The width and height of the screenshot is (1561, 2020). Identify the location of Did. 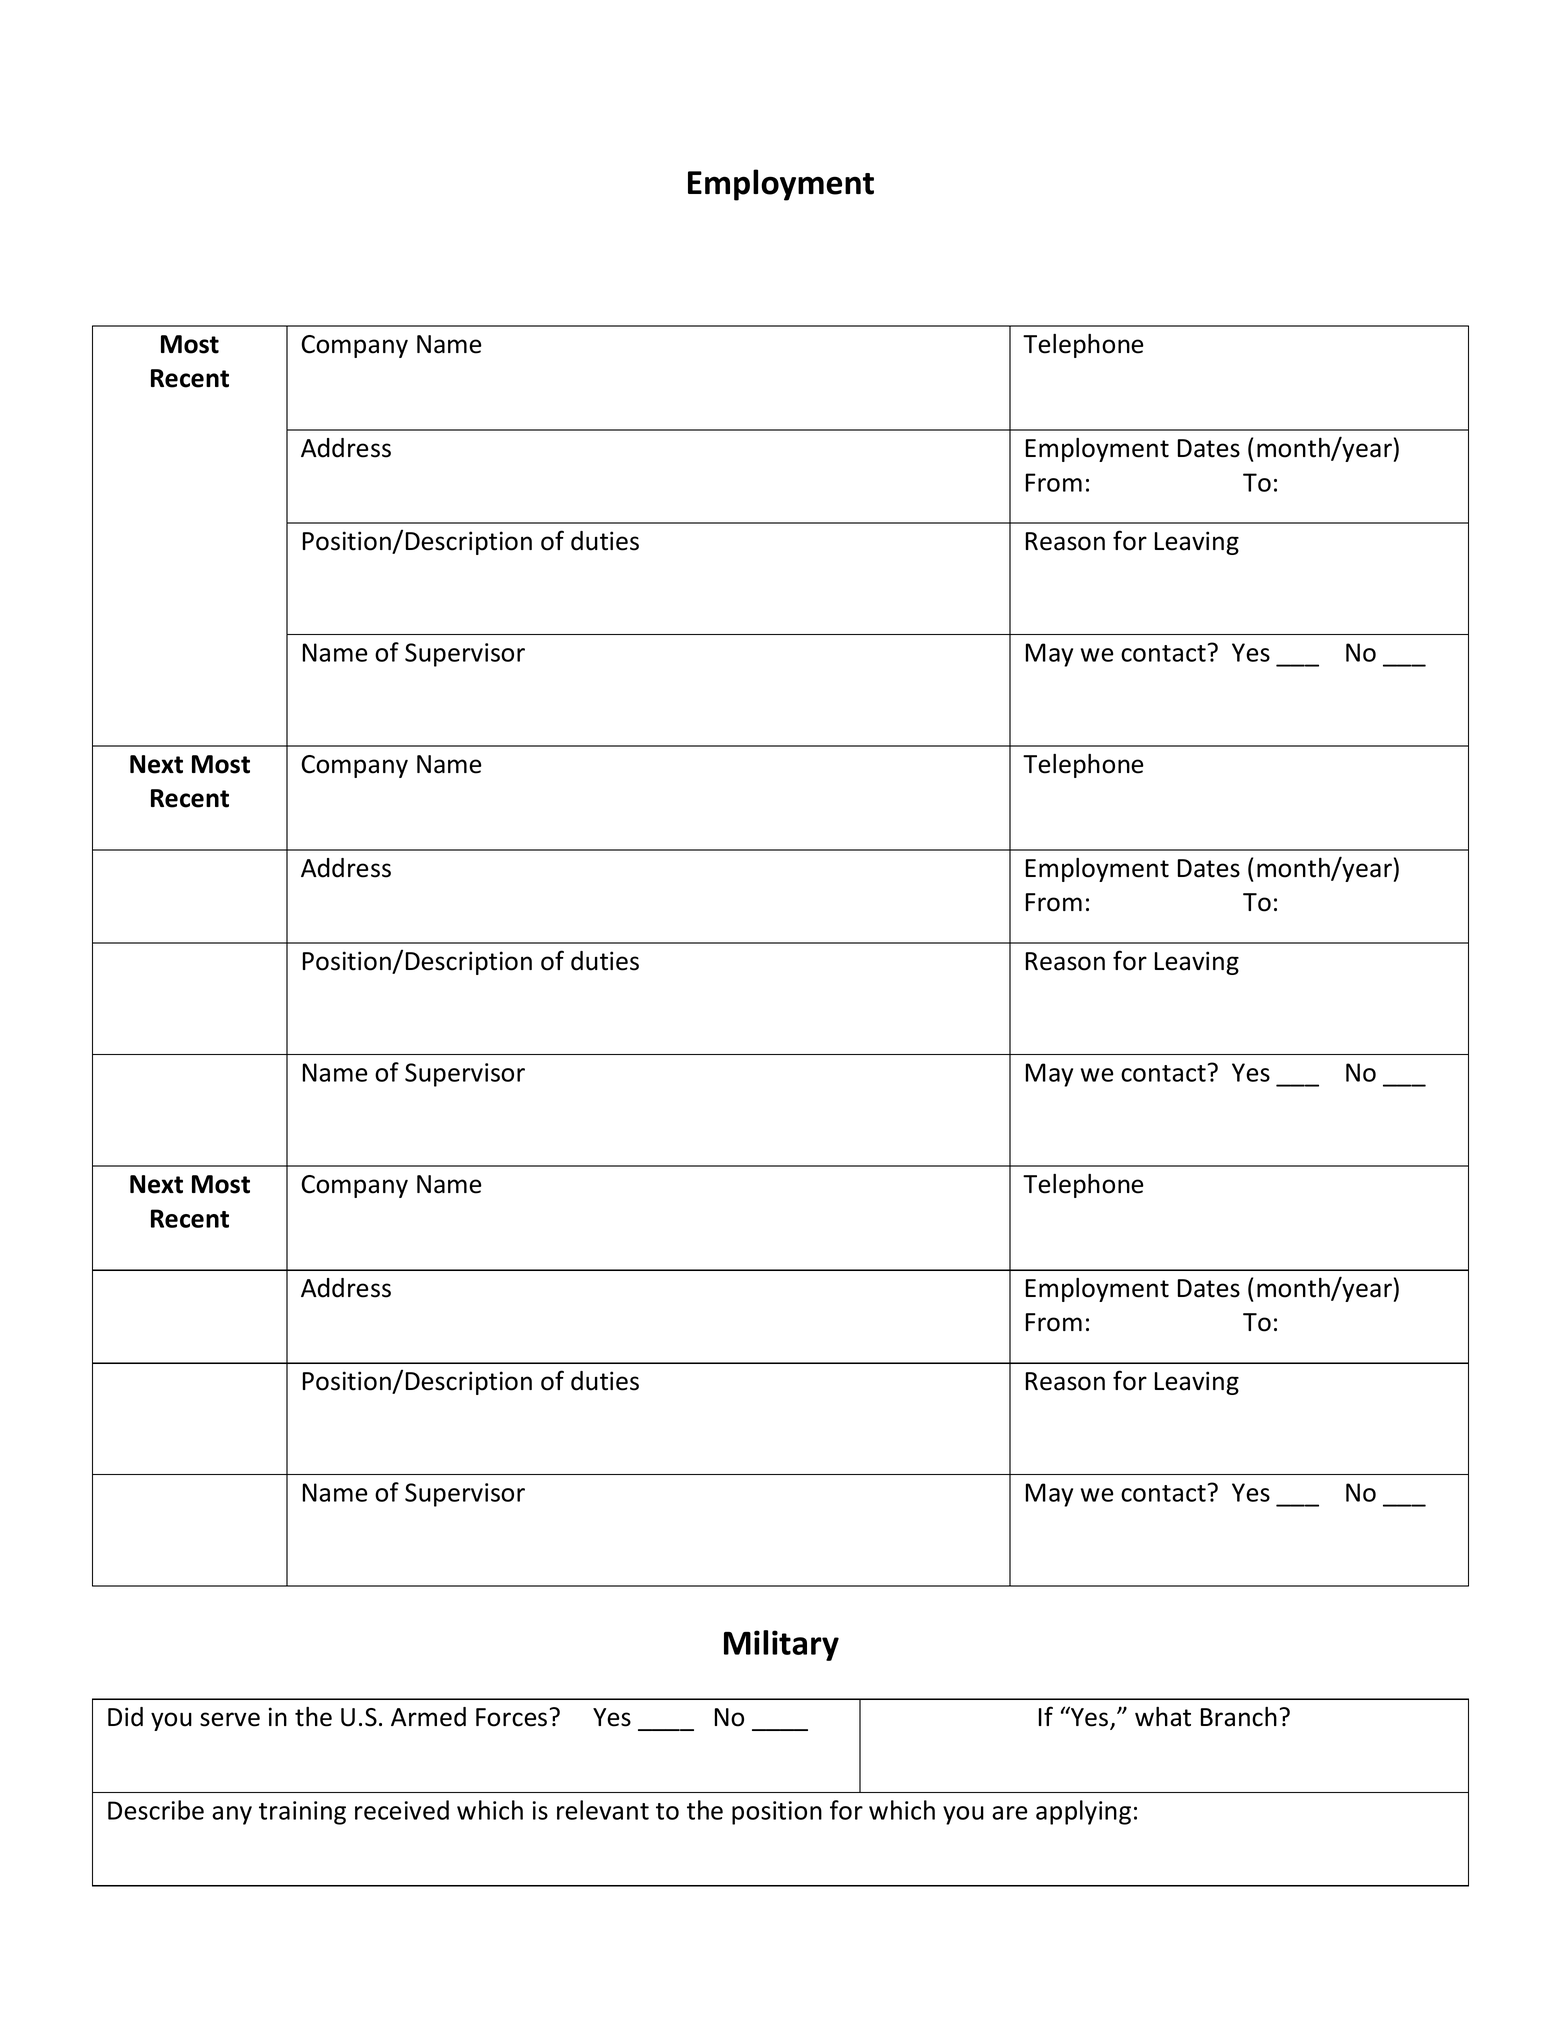
(125, 1717).
